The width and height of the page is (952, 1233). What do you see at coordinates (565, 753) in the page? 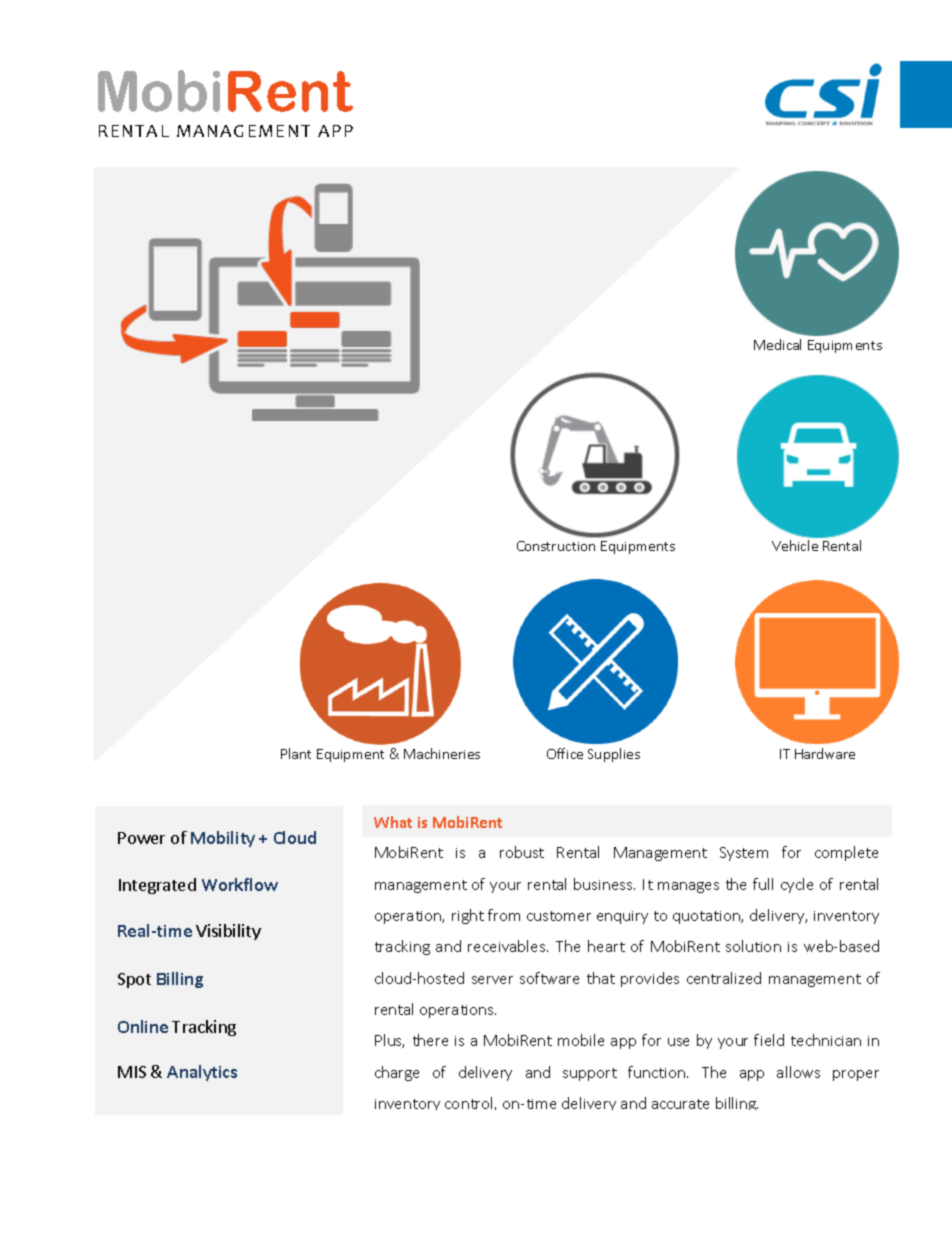
I see `Office` at bounding box center [565, 753].
